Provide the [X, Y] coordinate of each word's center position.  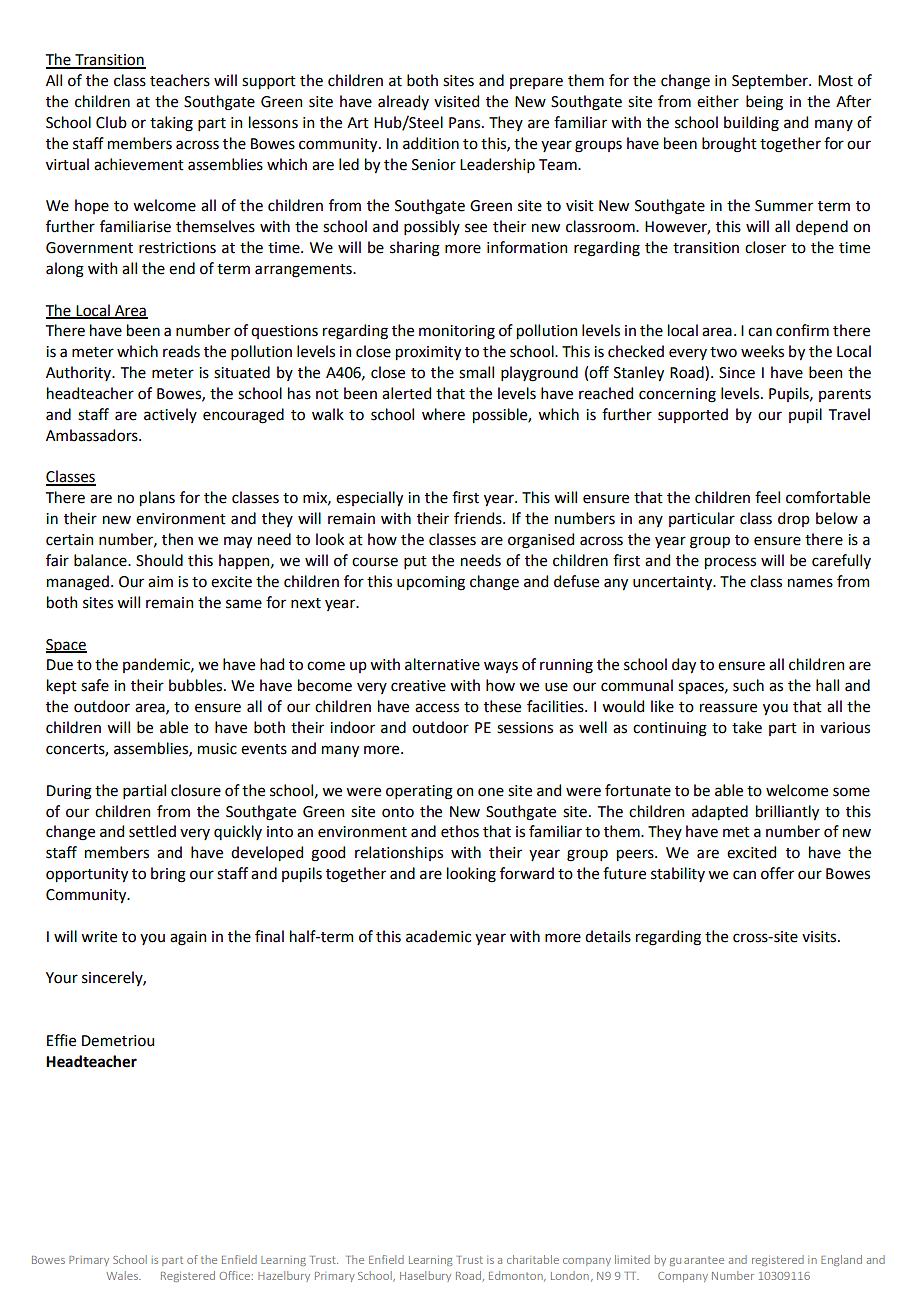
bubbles [197, 685]
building [751, 124]
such [748, 685]
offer [777, 873]
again [188, 938]
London [570, 1275]
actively [170, 415]
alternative [442, 664]
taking [171, 124]
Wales [123, 1275]
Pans [466, 123]
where [443, 414]
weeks [762, 351]
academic [438, 936]
